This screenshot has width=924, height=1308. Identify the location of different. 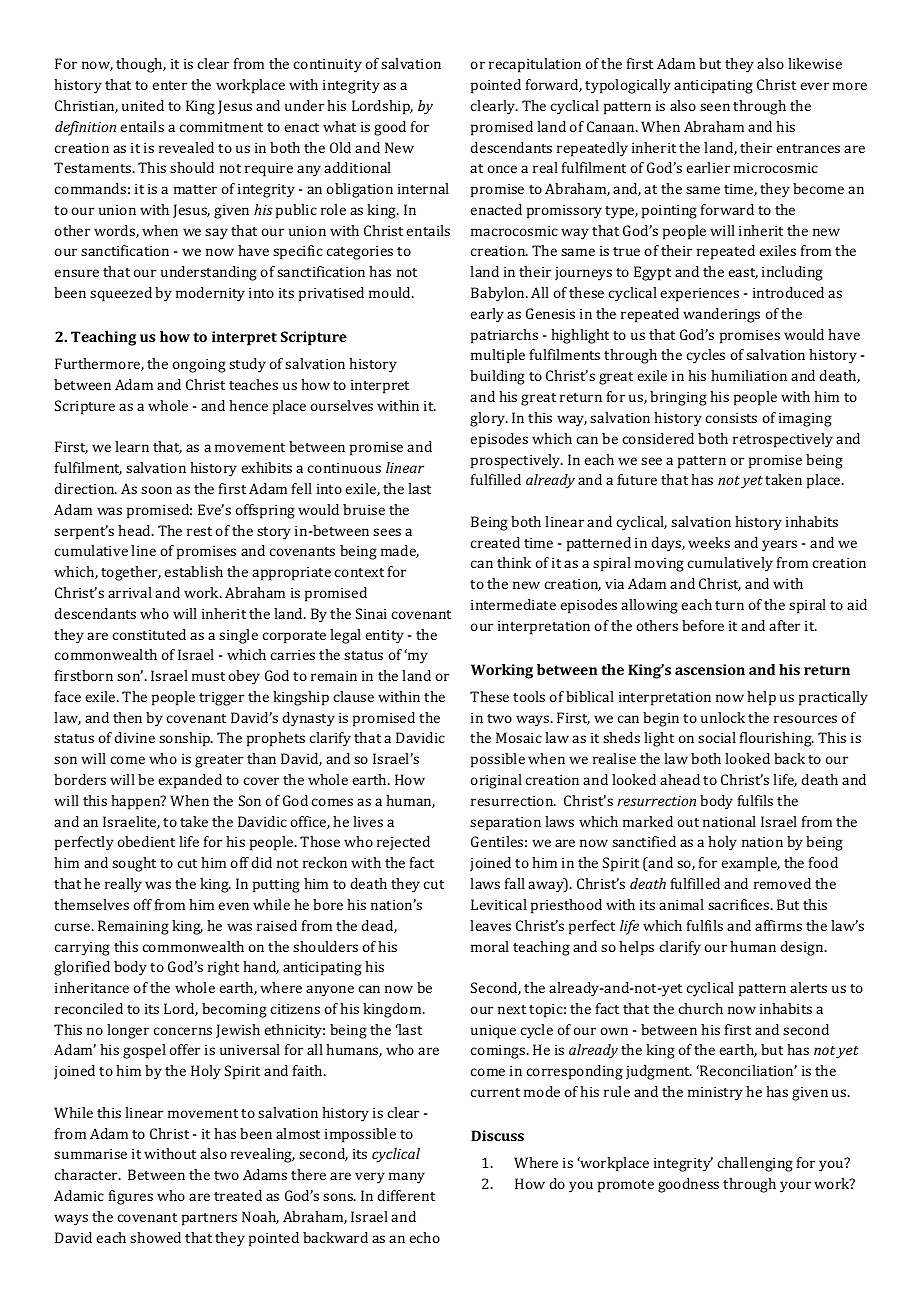
(406, 1195).
